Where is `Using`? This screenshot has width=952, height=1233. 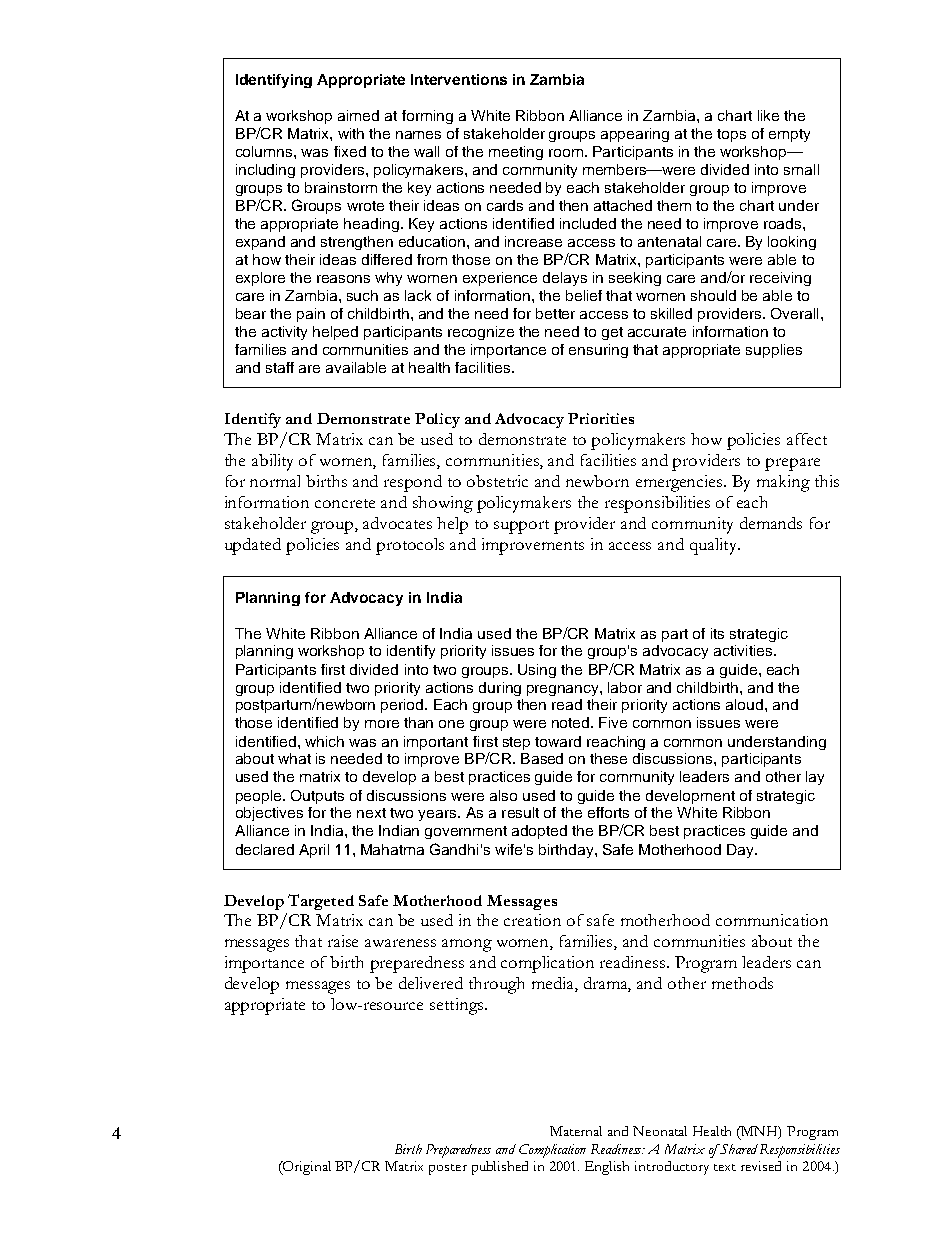 Using is located at coordinates (537, 671).
